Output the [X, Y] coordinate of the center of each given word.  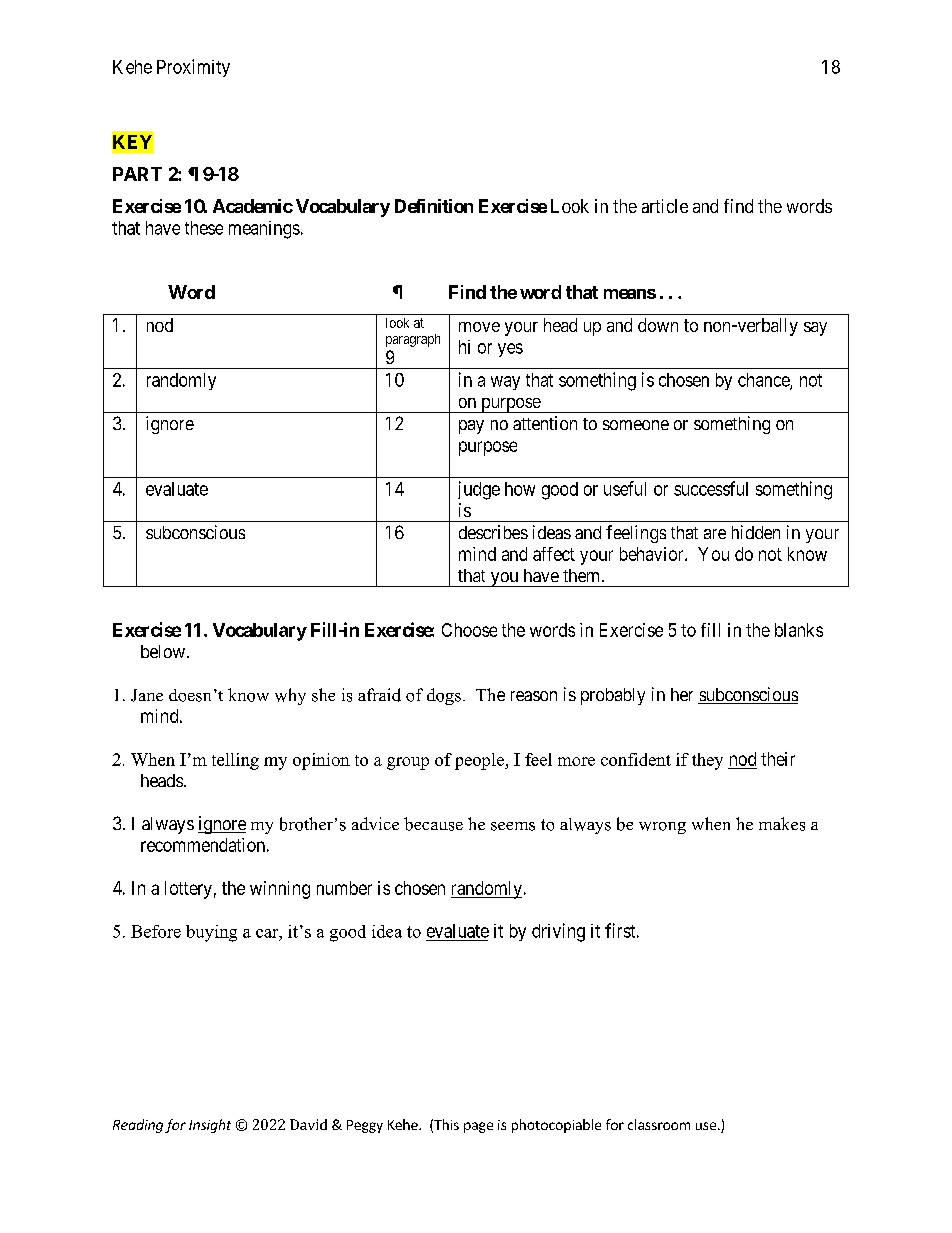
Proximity [193, 68]
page [478, 1127]
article [665, 206]
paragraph [413, 340]
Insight [210, 1126]
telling [235, 761]
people [480, 761]
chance [764, 381]
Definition [434, 206]
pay [471, 427]
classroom [659, 1124]
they [707, 761]
